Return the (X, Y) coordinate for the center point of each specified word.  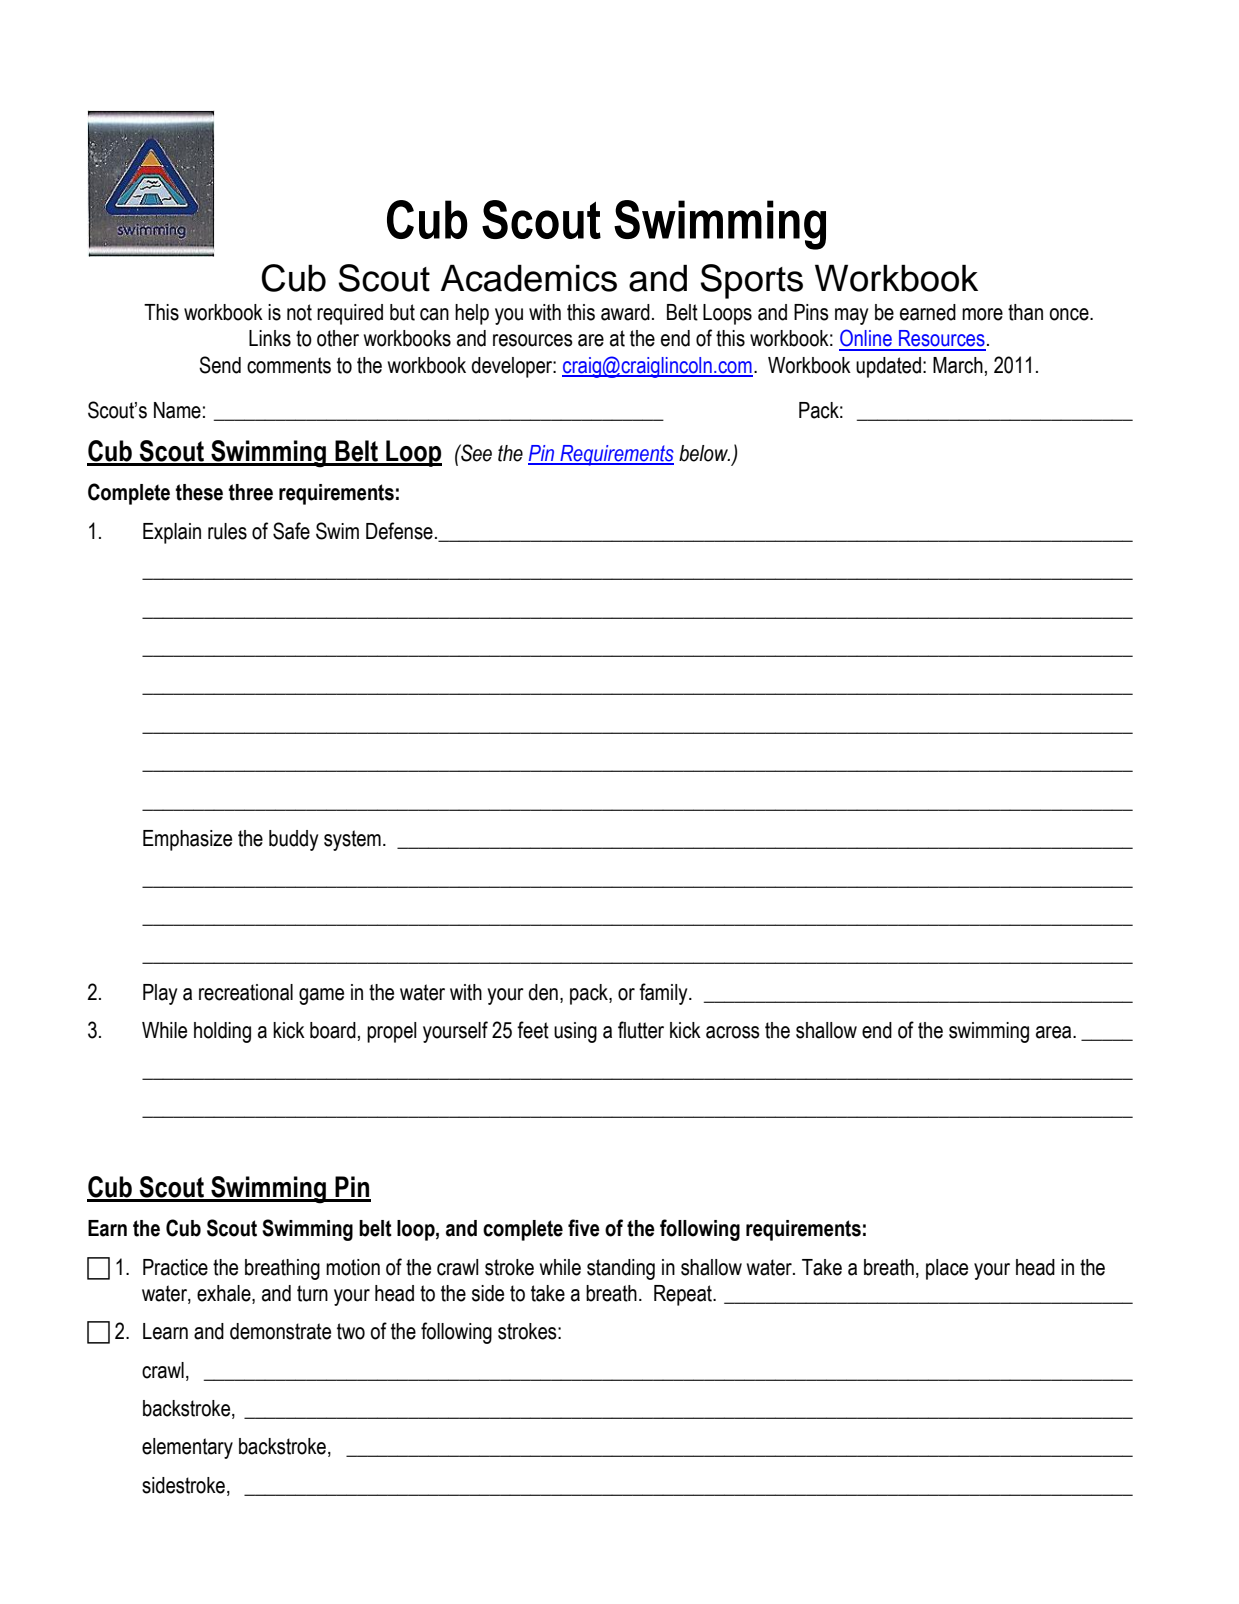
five (584, 1228)
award (625, 312)
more (982, 314)
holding (222, 1032)
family (664, 994)
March (958, 365)
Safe (291, 531)
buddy (293, 840)
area (1055, 1032)
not (299, 312)
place (947, 1269)
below (704, 453)
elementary (187, 1448)
